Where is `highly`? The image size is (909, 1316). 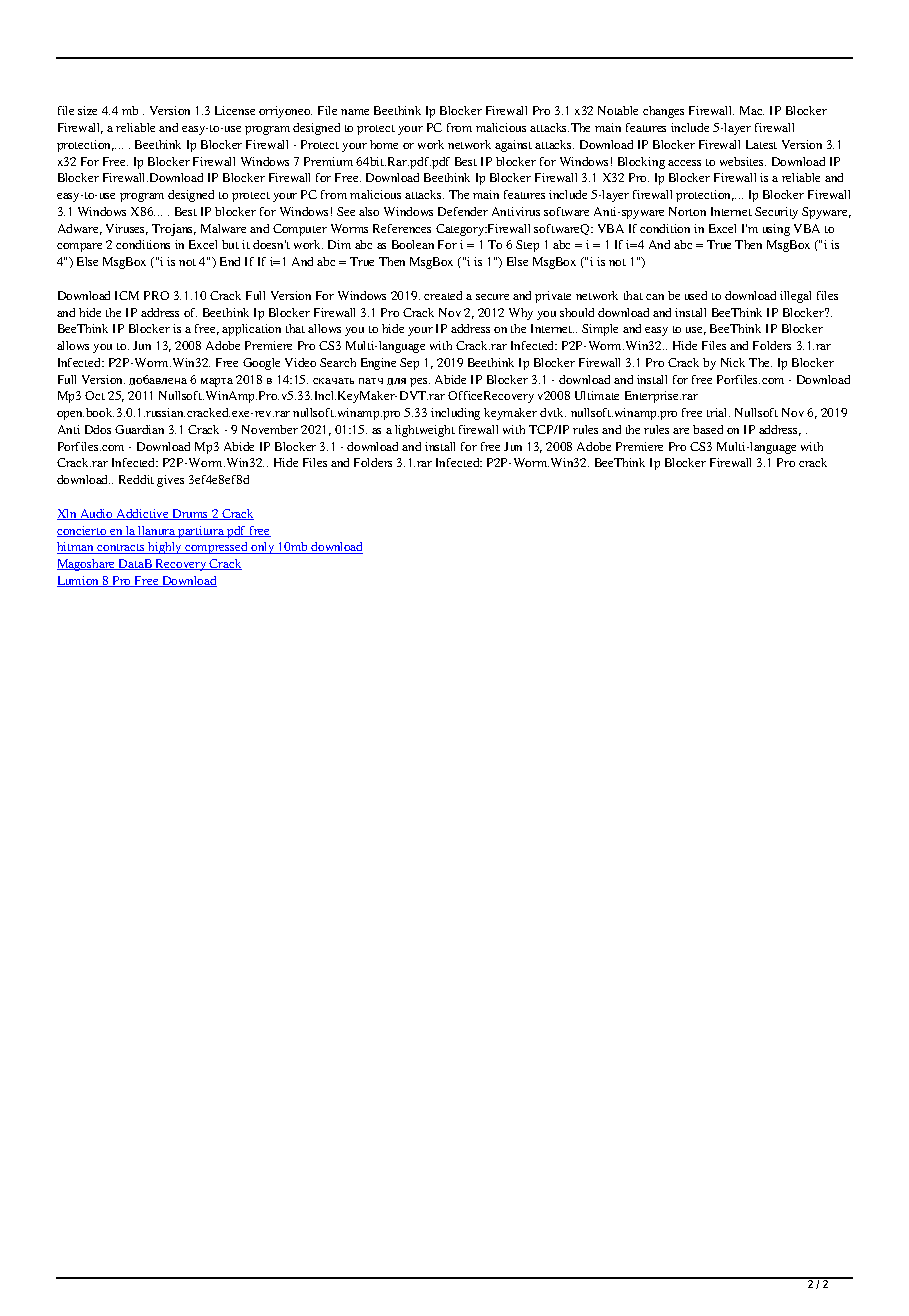
highly is located at coordinates (165, 548).
